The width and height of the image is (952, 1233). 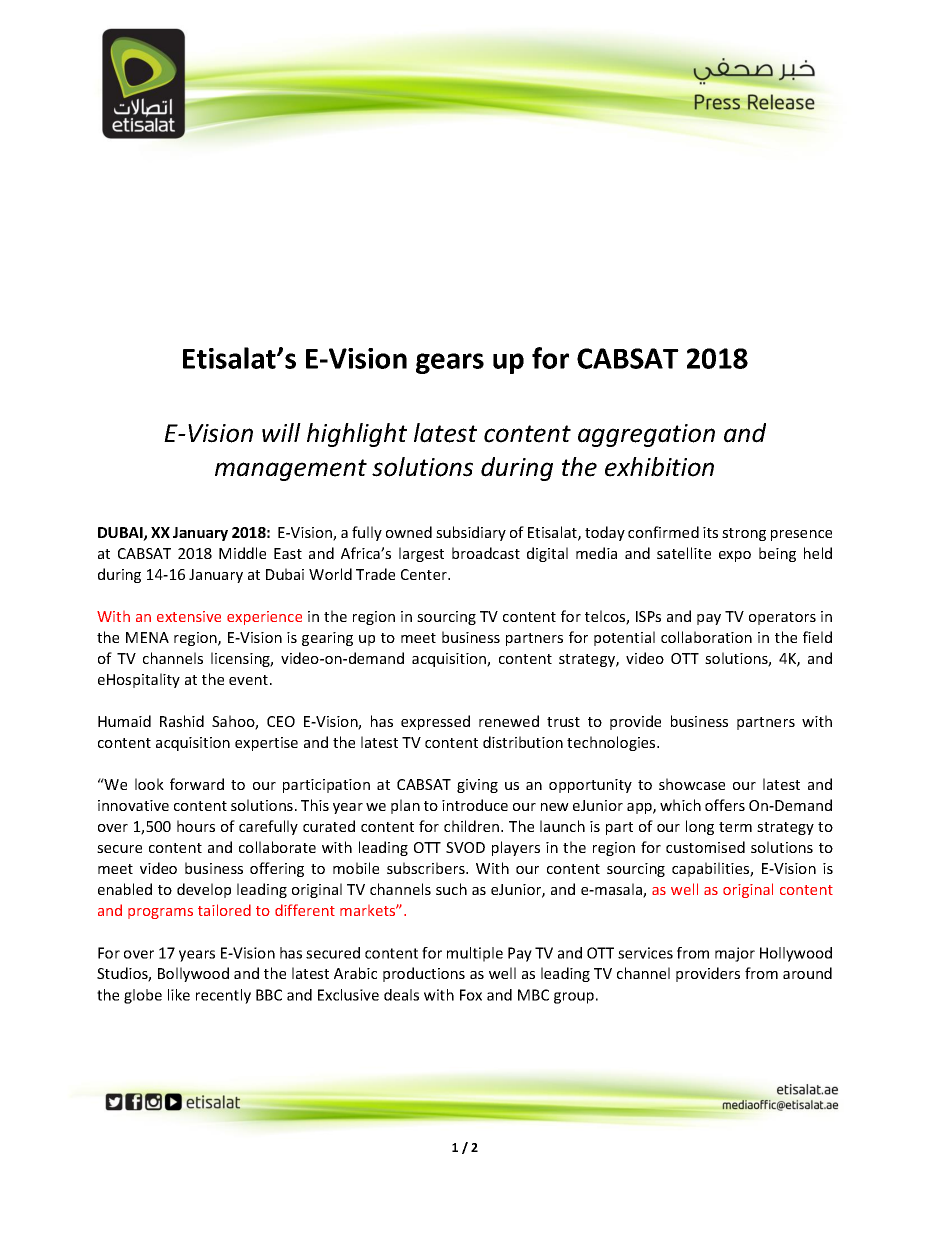 I want to click on collaboration, so click(x=706, y=637).
